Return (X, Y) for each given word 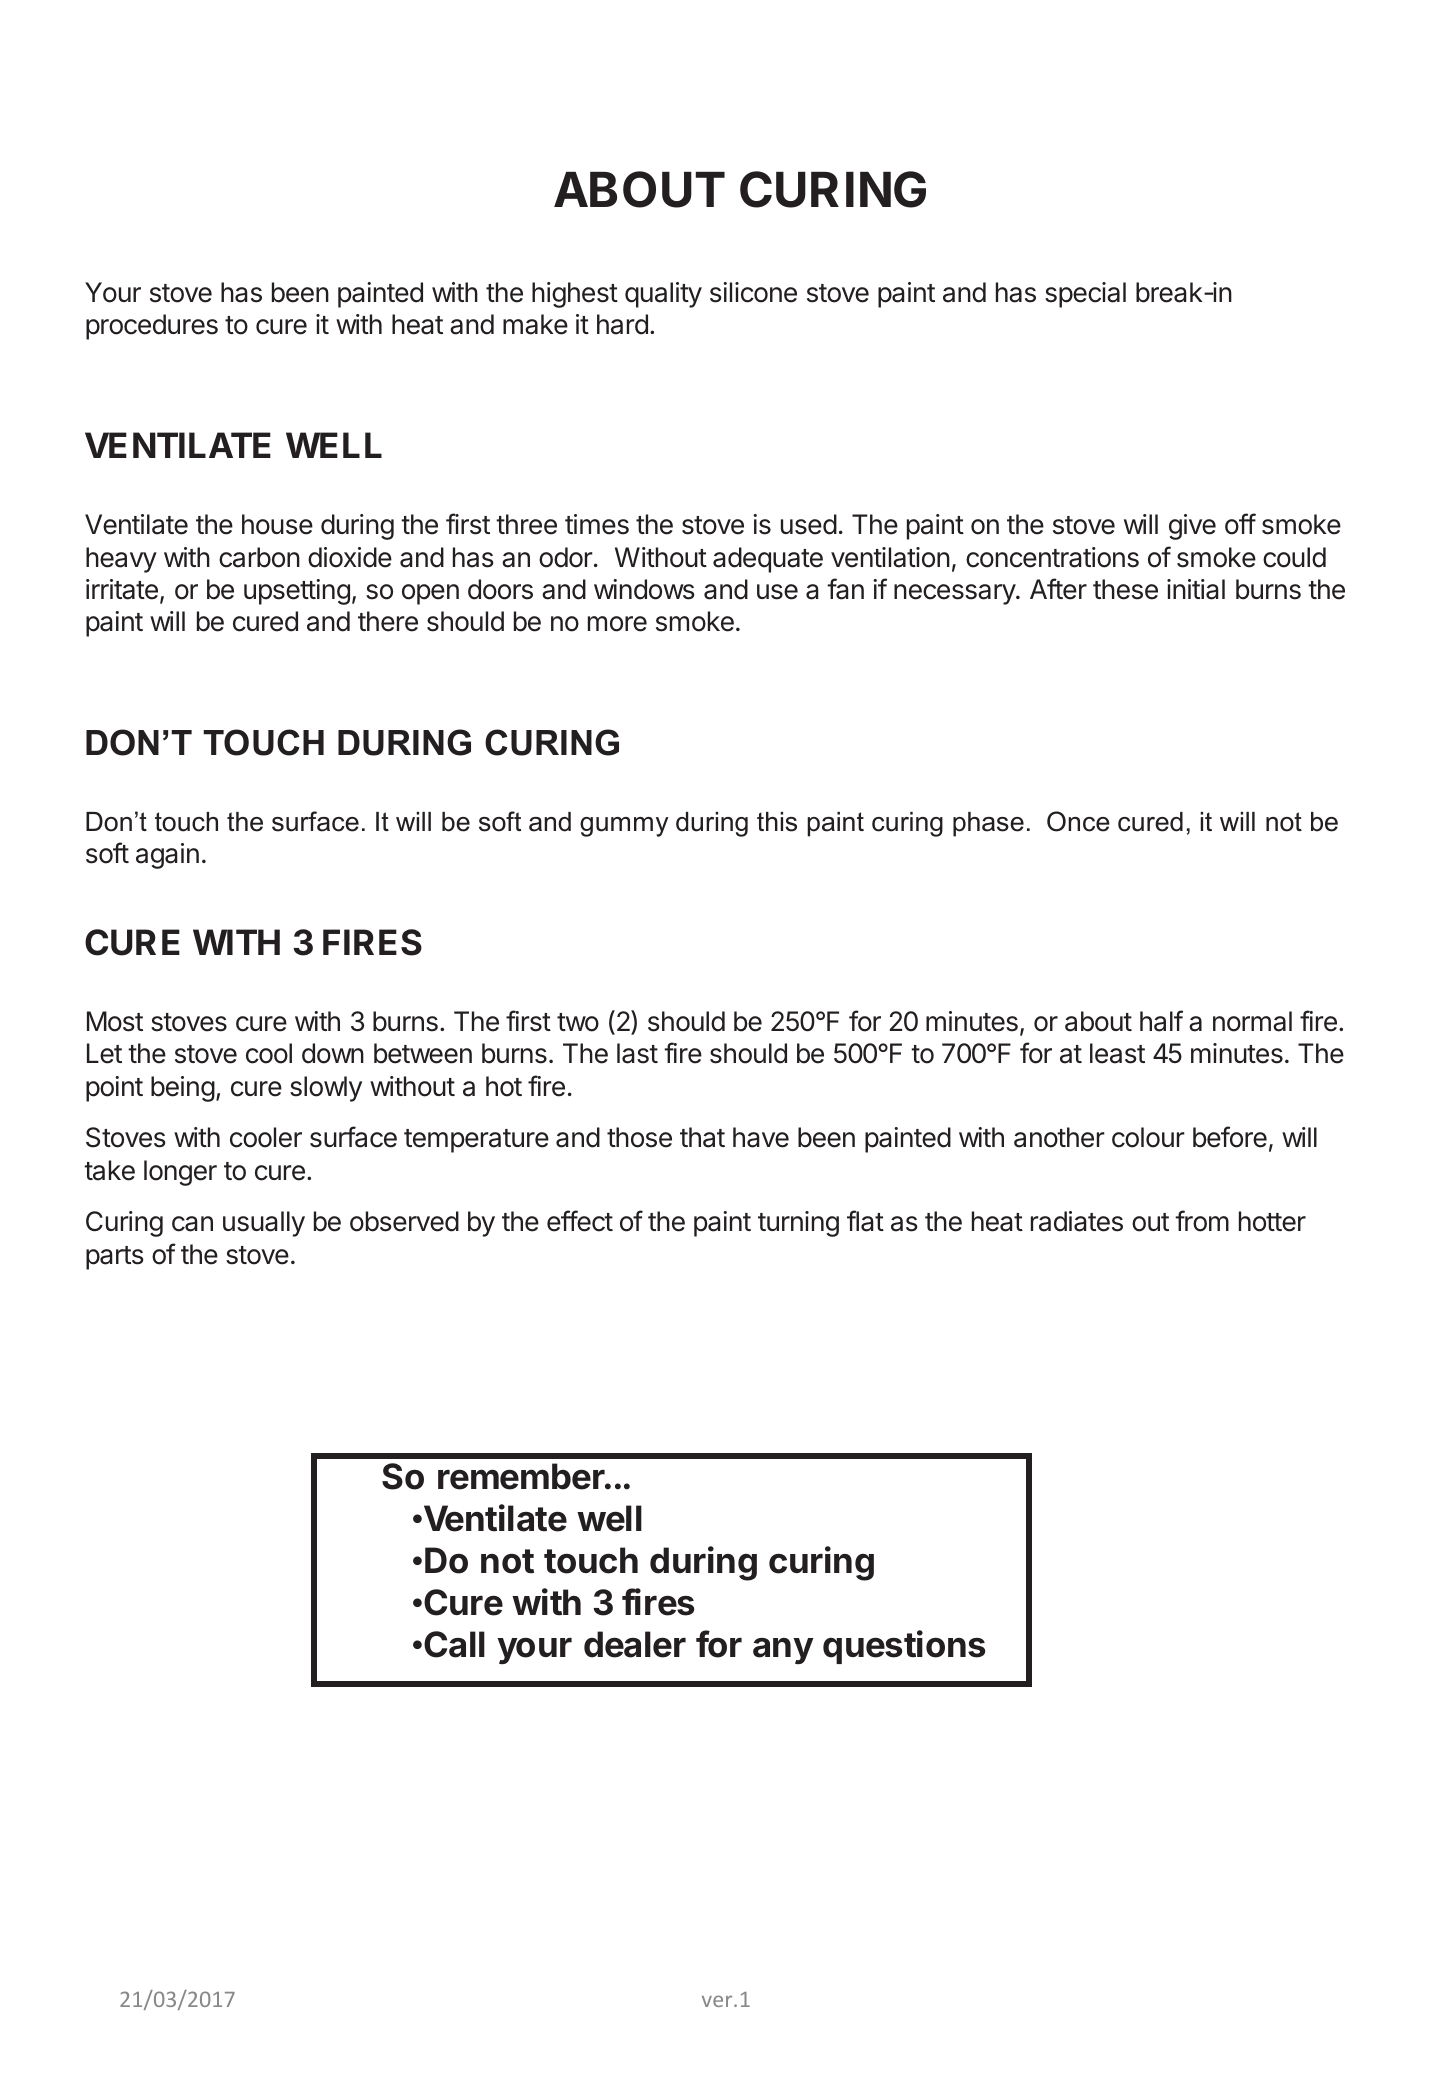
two (578, 1022)
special (1085, 295)
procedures (152, 327)
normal (1252, 1021)
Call (454, 1644)
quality (663, 295)
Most (115, 1021)
